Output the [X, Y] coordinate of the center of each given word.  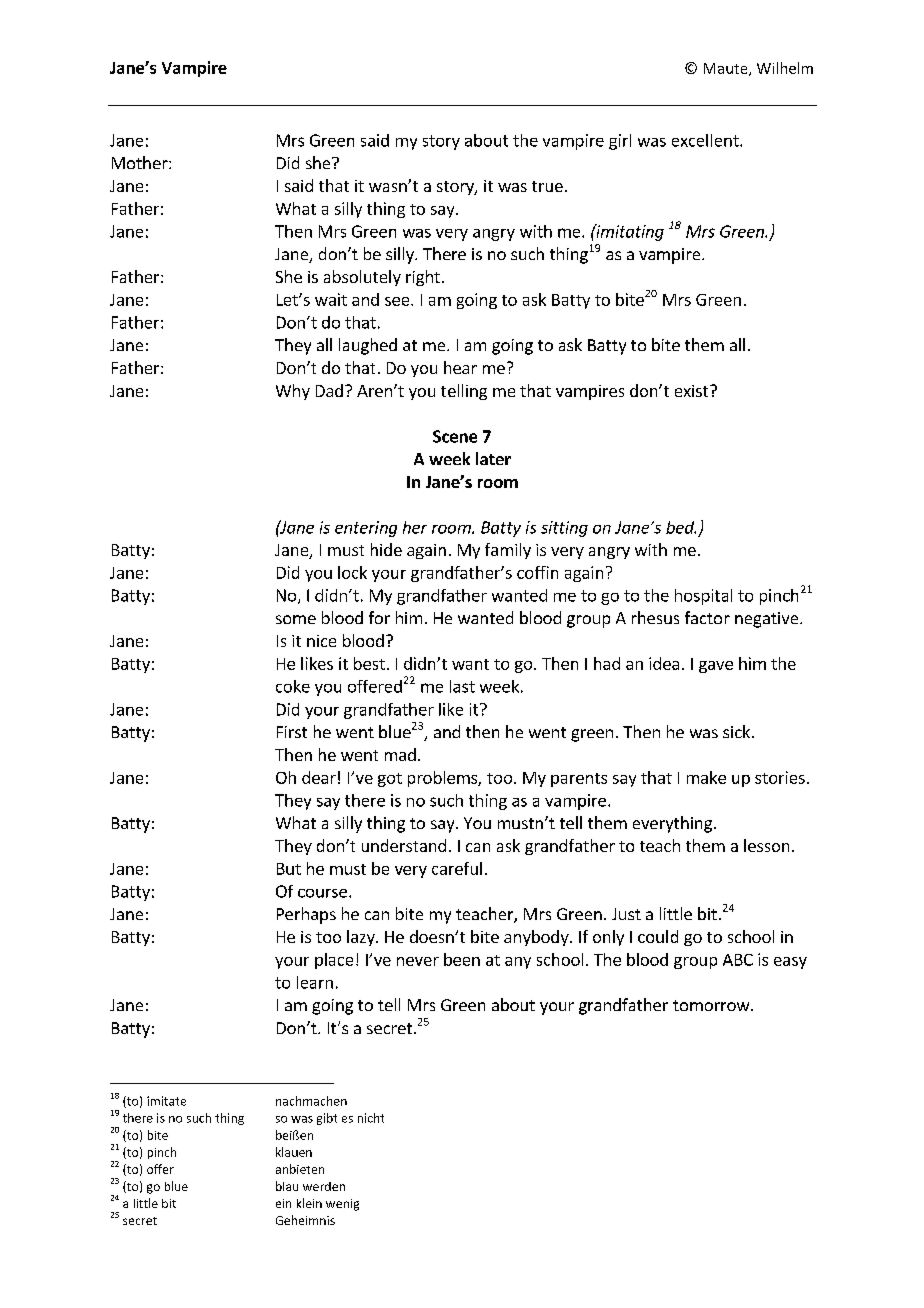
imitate [166, 1101]
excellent [706, 140]
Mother [141, 162]
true [547, 186]
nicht [371, 1118]
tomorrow [712, 1005]
